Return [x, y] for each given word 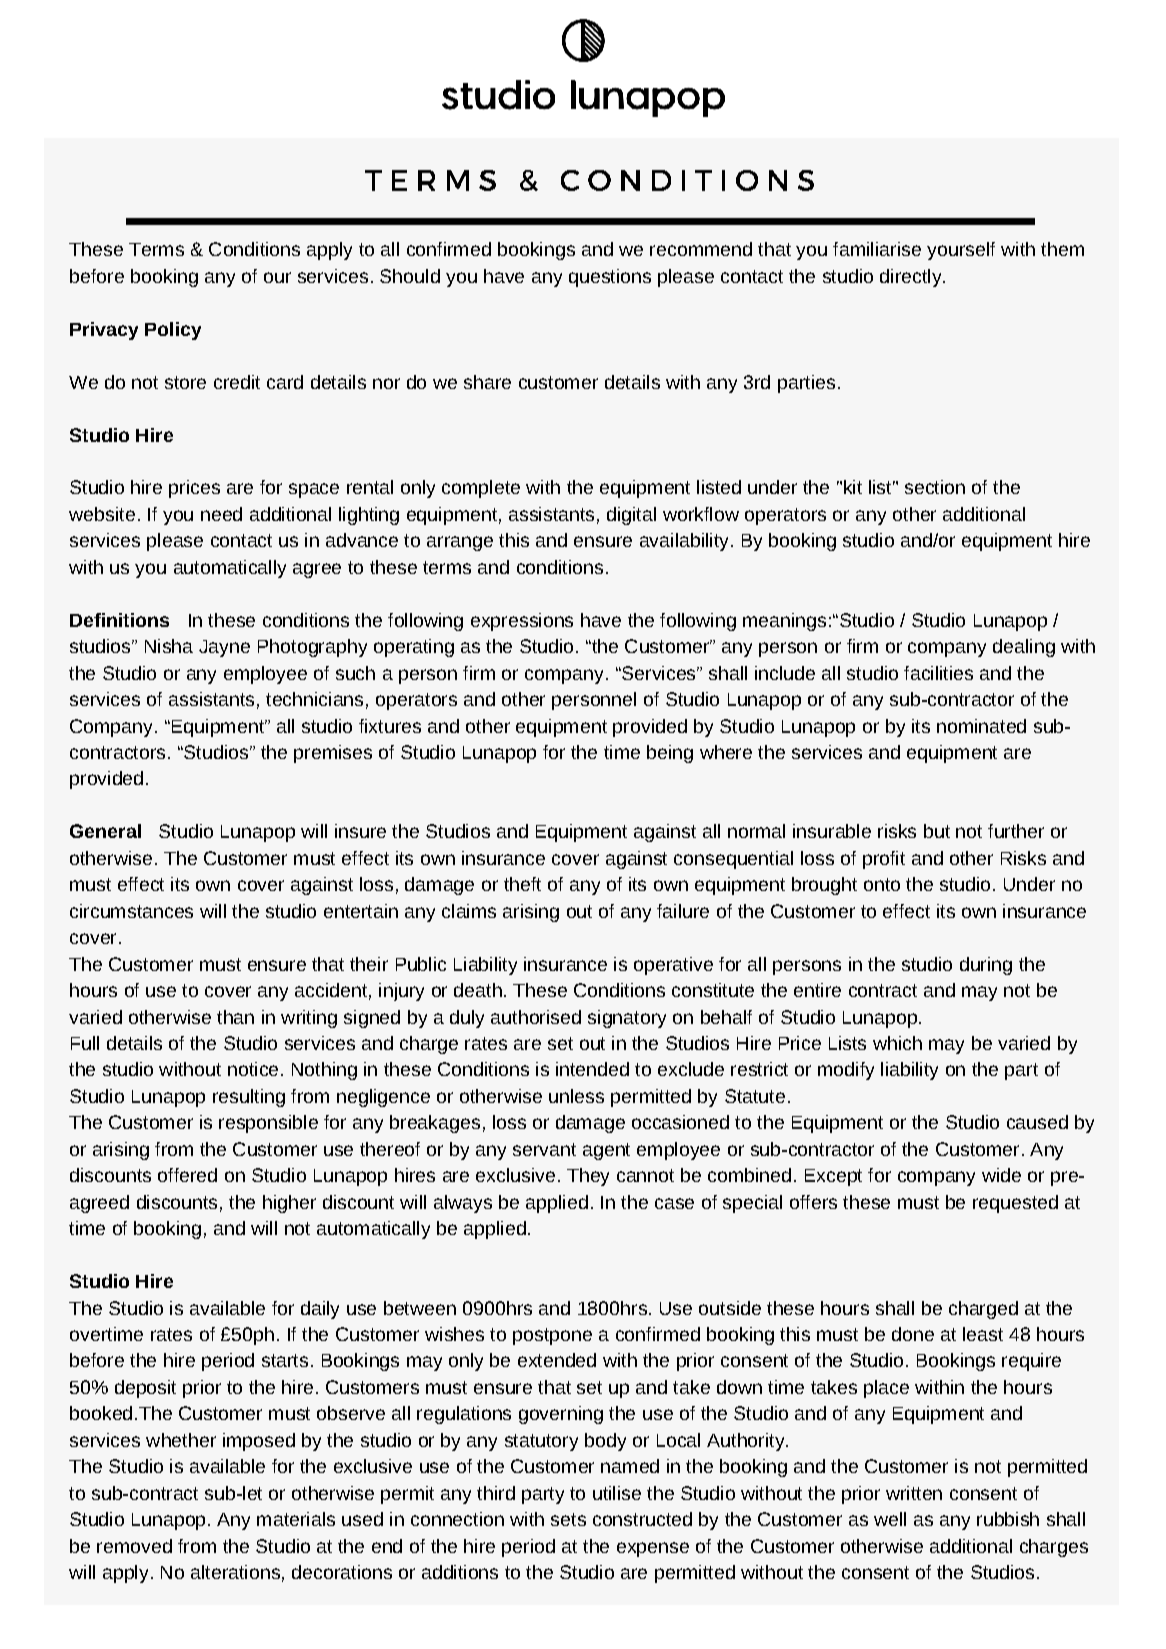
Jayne [224, 648]
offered [187, 1175]
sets [568, 1519]
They [588, 1177]
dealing [1024, 648]
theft [522, 884]
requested [1015, 1204]
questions [610, 278]
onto [882, 884]
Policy [173, 331]
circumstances [131, 911]
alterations [235, 1572]
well [890, 1519]
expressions [522, 622]
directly [912, 278]
